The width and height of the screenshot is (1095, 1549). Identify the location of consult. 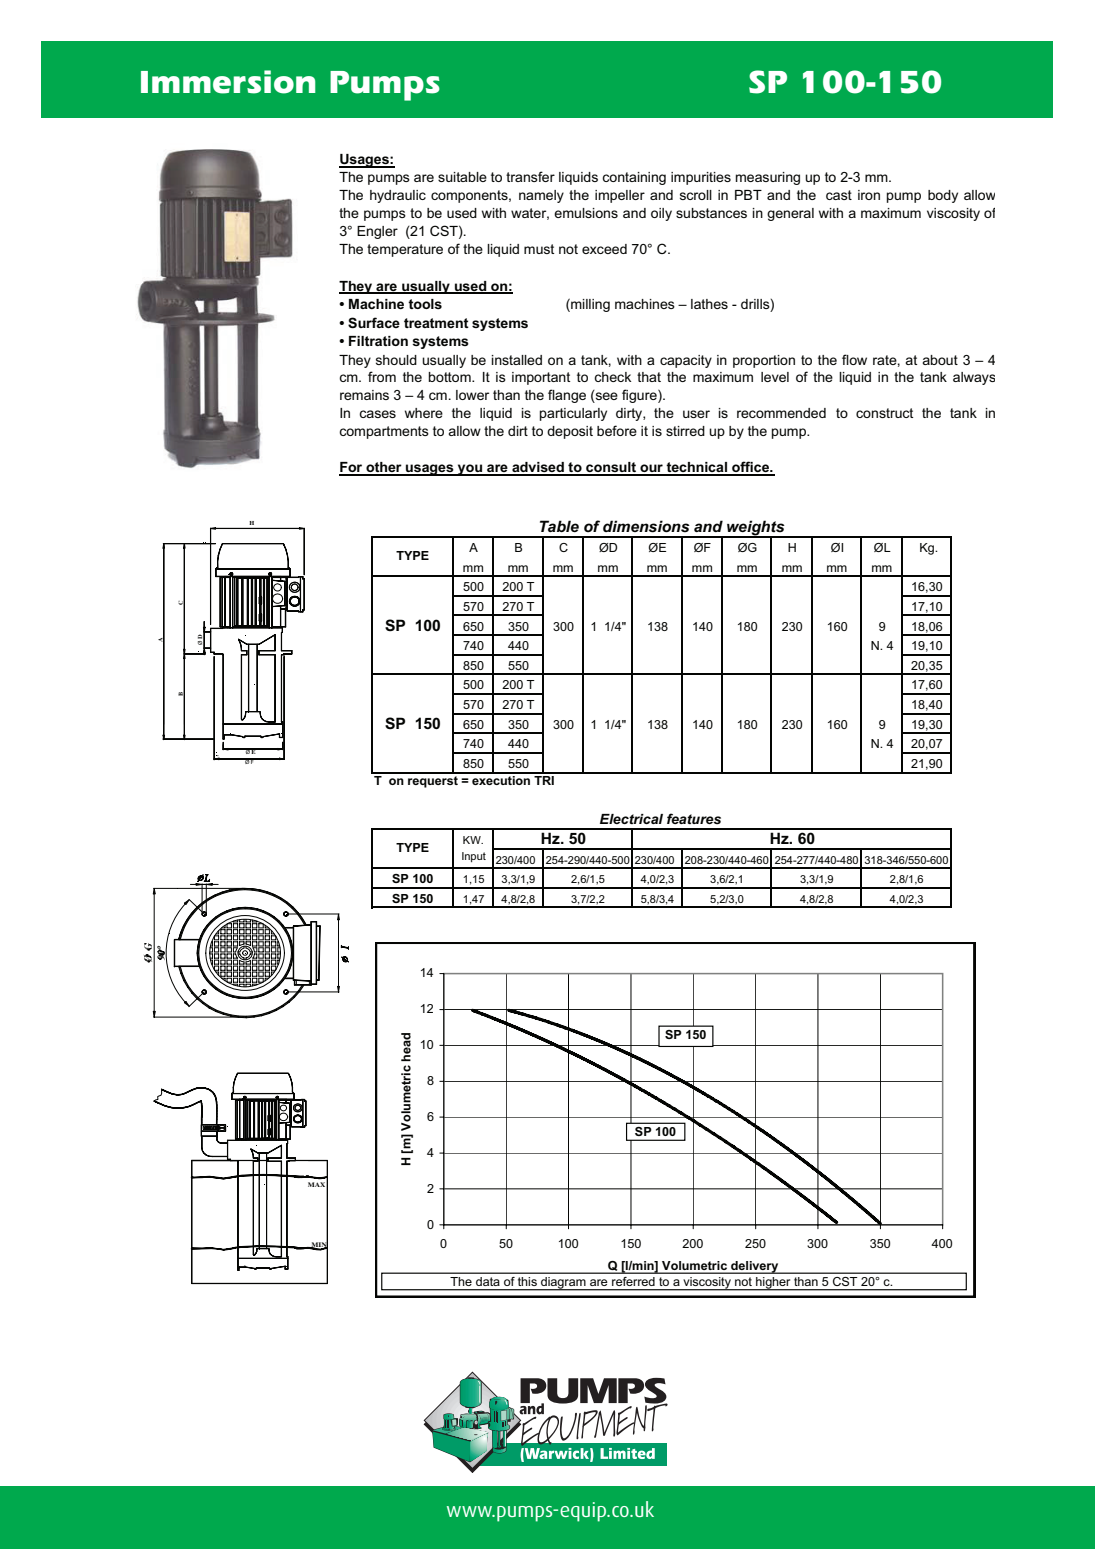
(611, 468).
